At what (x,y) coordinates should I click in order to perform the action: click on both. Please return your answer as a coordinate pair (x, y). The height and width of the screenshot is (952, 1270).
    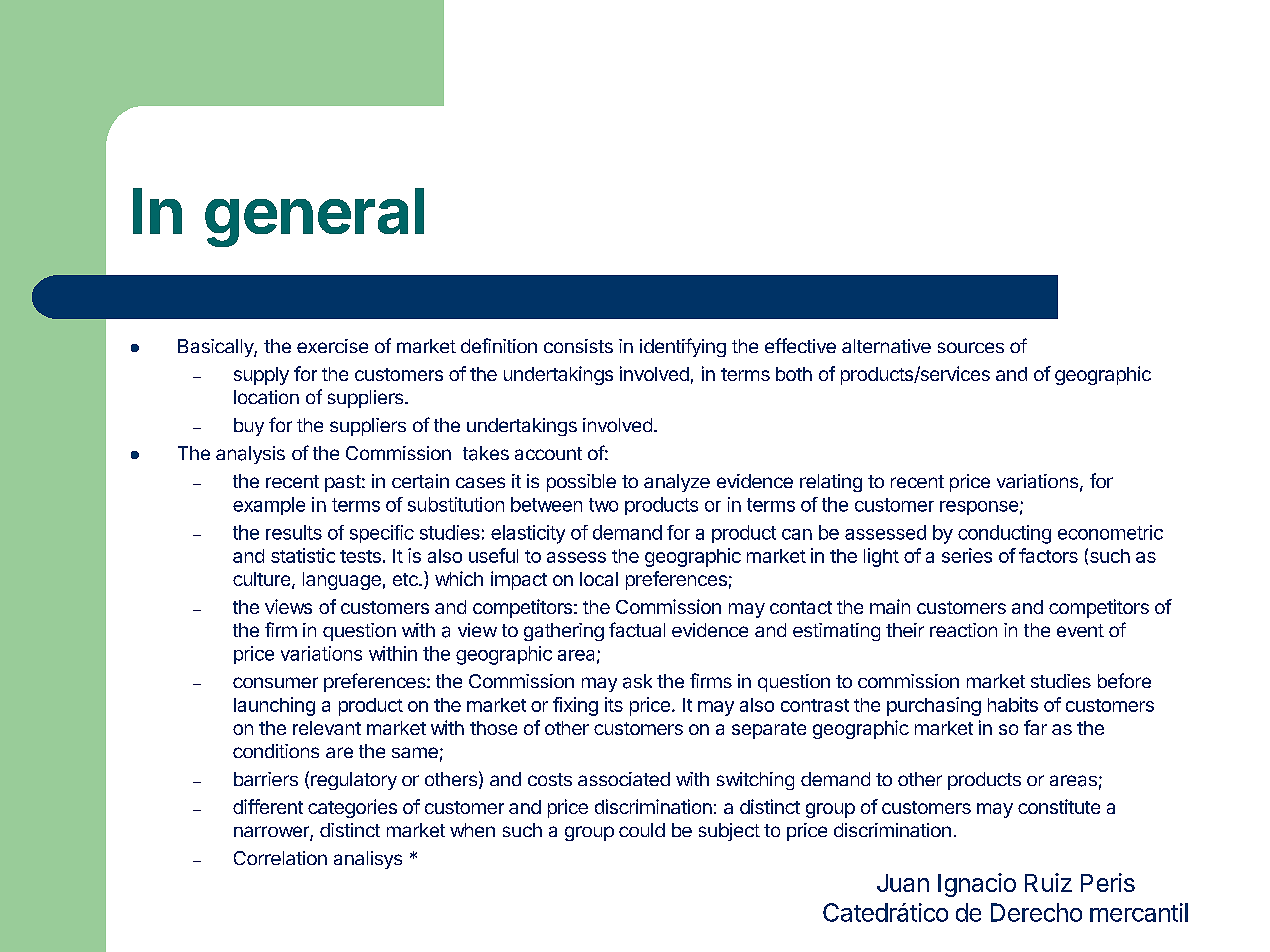
    Looking at the image, I should click on (794, 374).
